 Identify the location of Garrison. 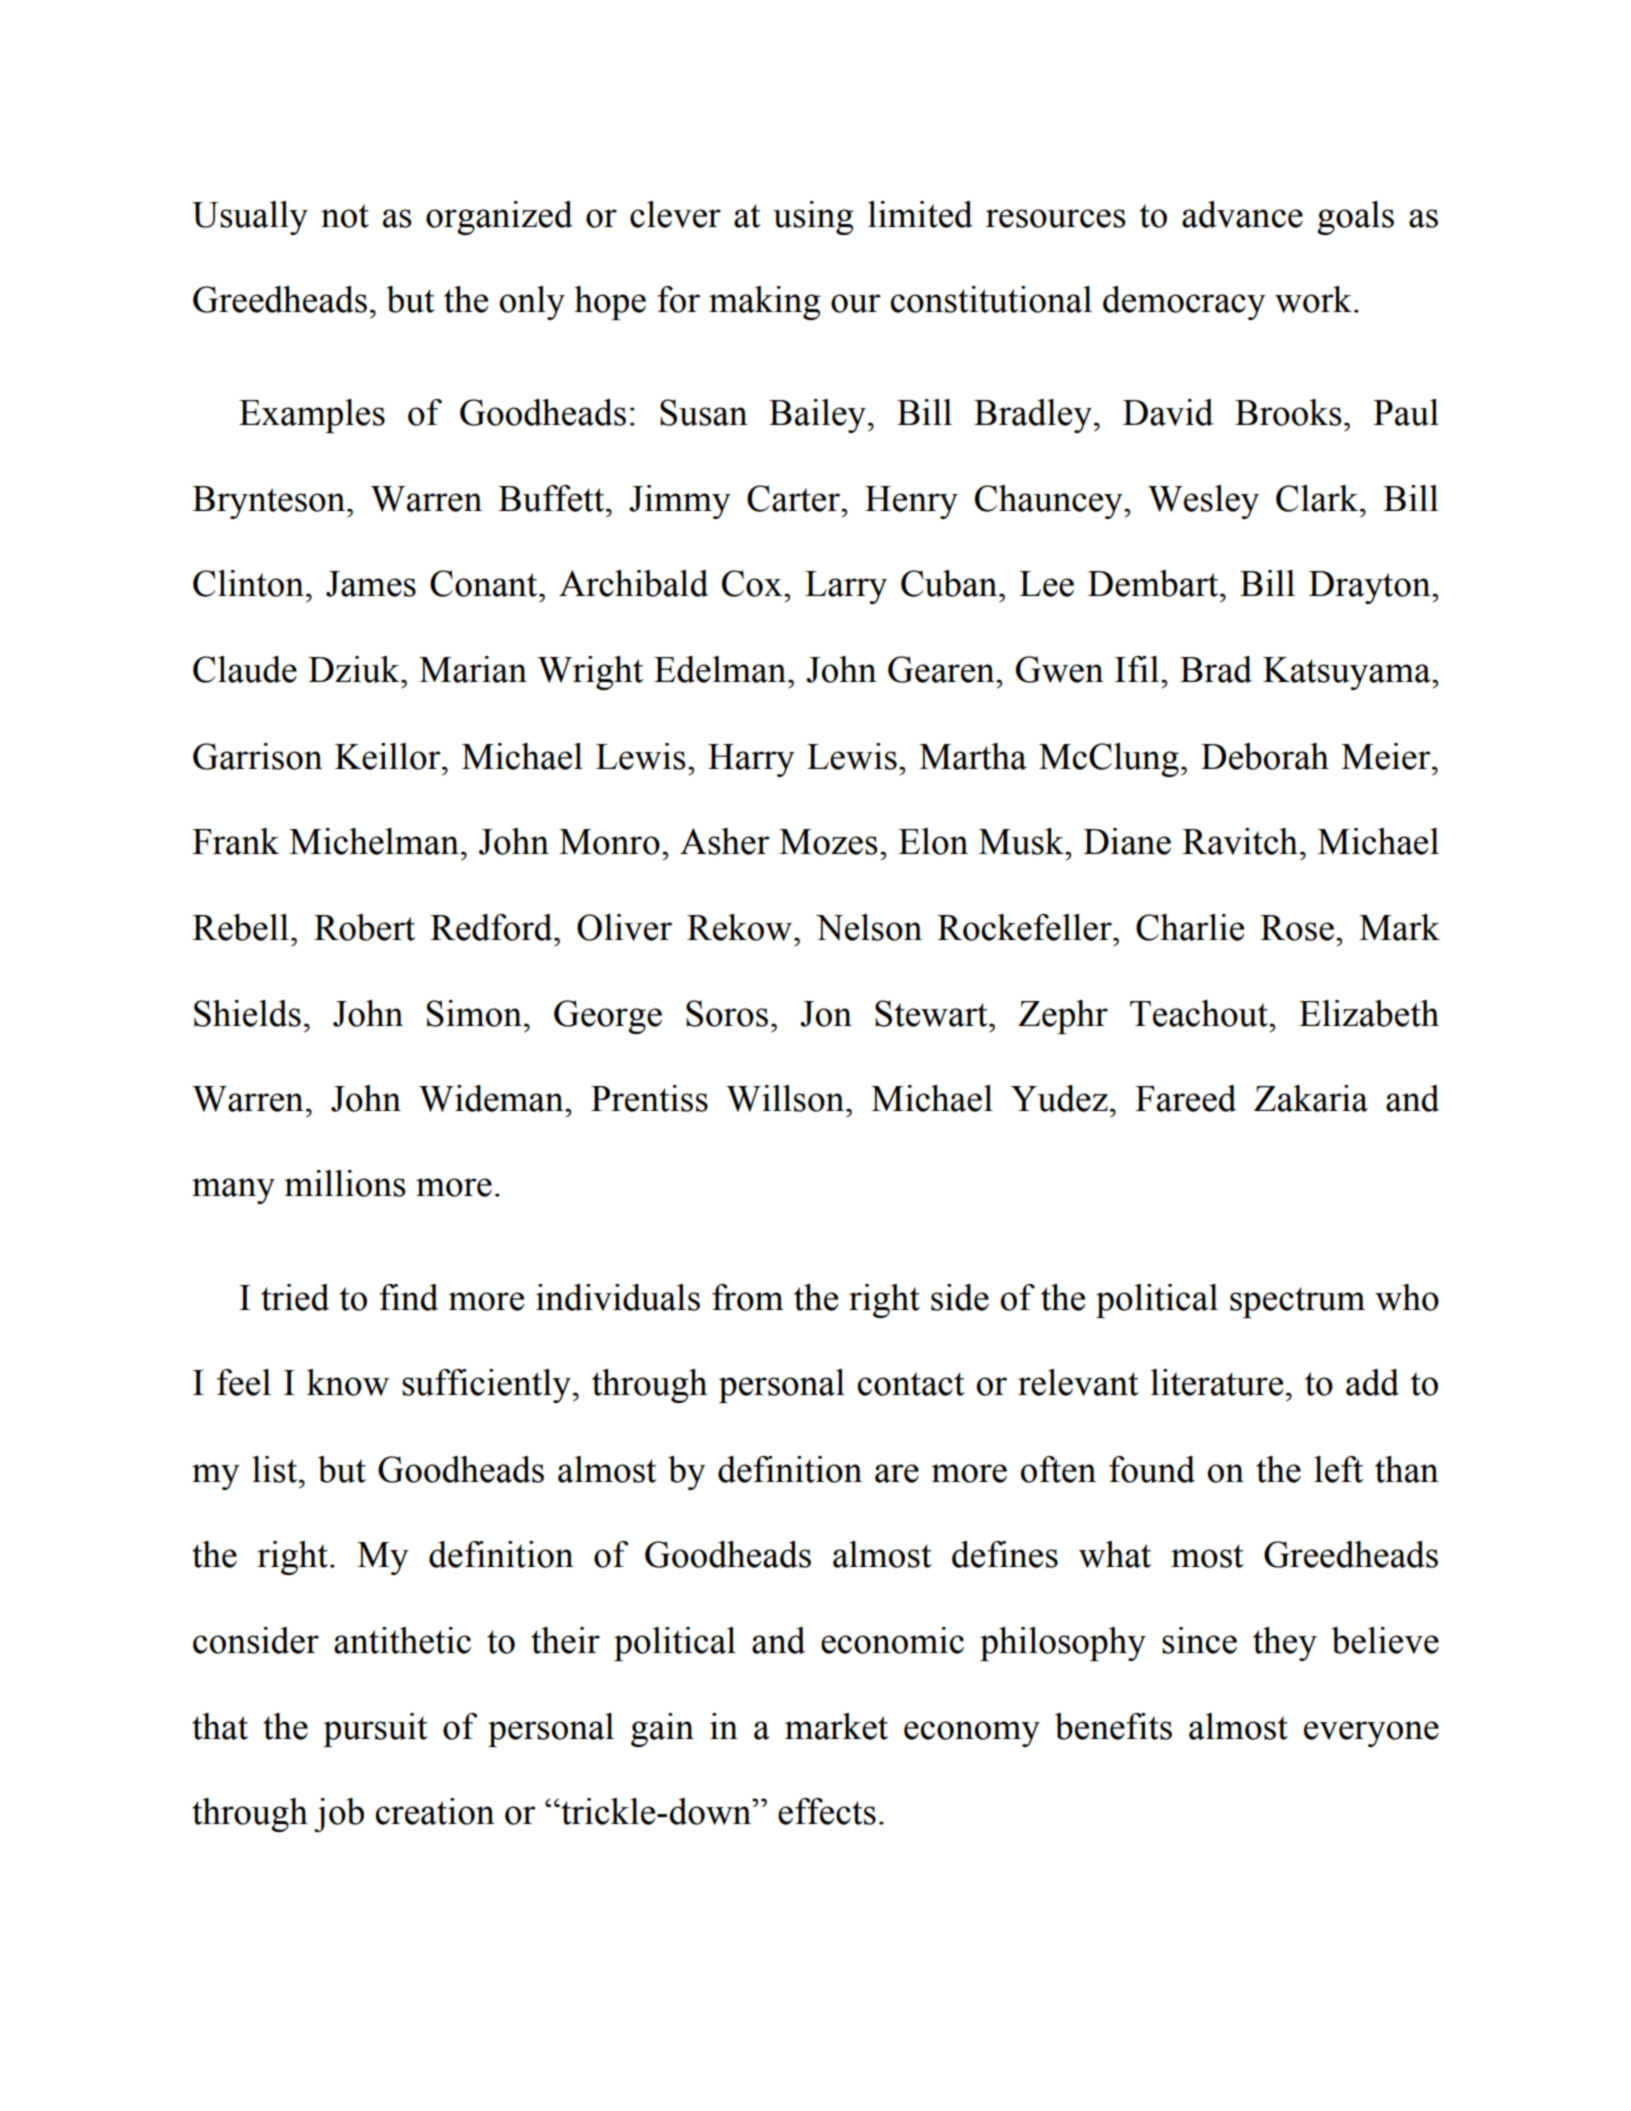
(258, 756).
